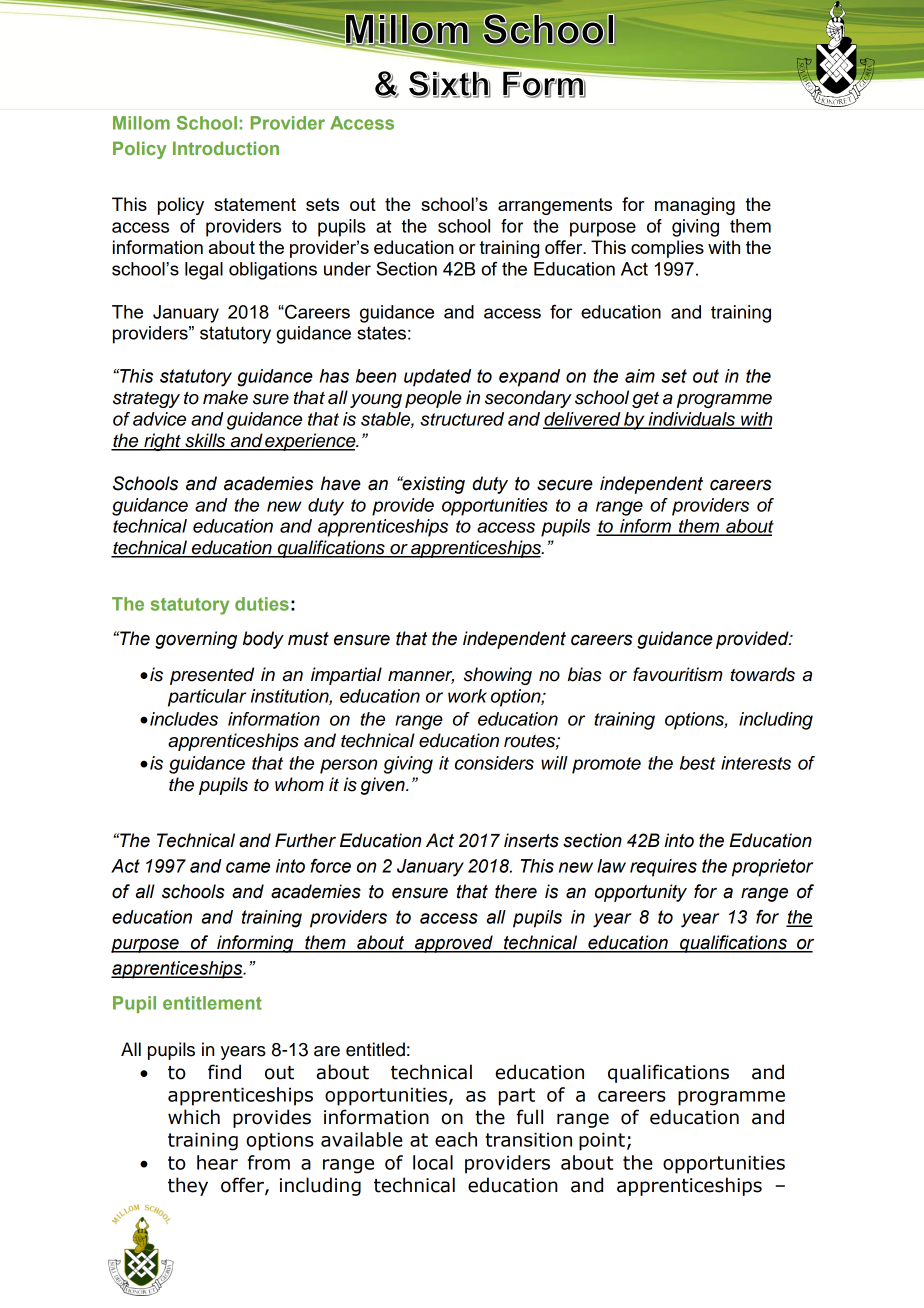 This image has height=1308, width=924. Describe the element at coordinates (531, 840) in the image. I see `inserts` at that location.
